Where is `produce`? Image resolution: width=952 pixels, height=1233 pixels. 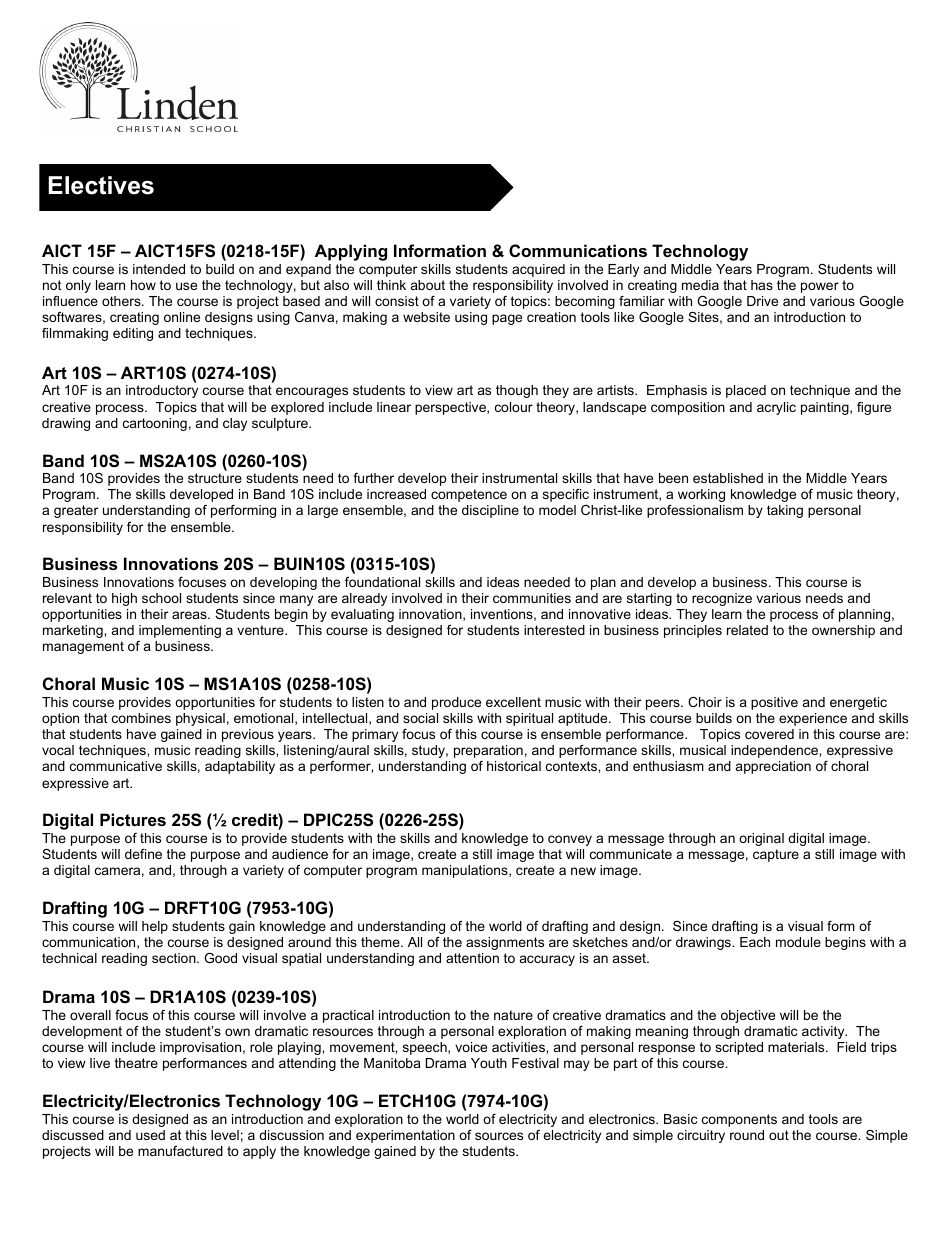 produce is located at coordinates (456, 703).
